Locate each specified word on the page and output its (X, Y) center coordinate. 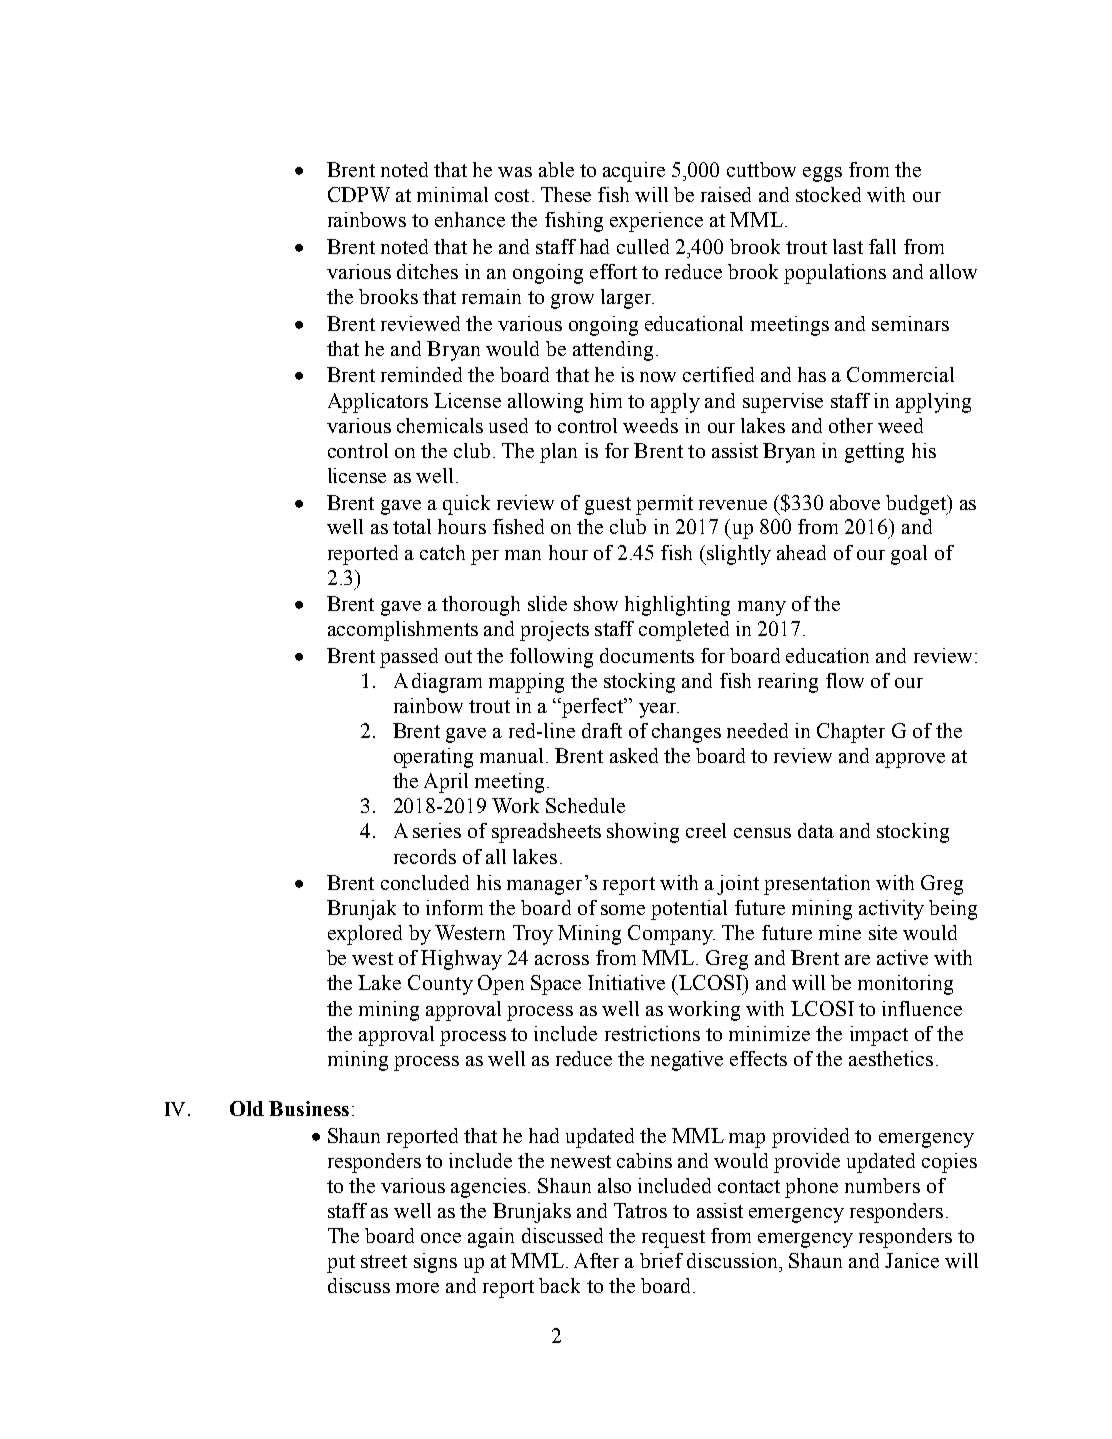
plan (558, 453)
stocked (828, 194)
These (566, 194)
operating (433, 758)
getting (874, 453)
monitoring (905, 985)
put (341, 1264)
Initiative (626, 982)
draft (602, 730)
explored (365, 935)
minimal (452, 194)
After (596, 1260)
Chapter (851, 733)
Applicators (378, 403)
